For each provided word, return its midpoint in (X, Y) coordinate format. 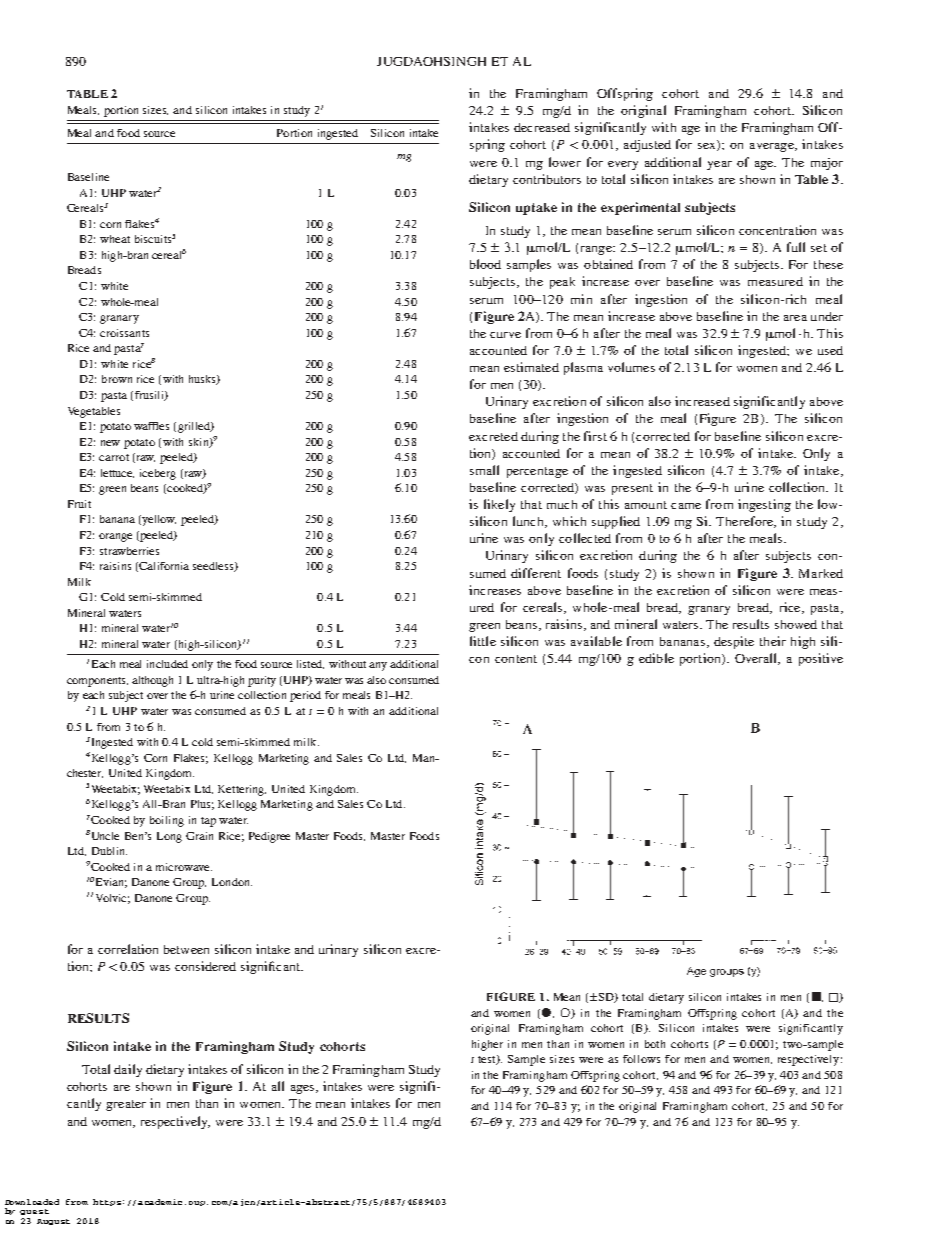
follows (641, 1059)
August (53, 1222)
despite (734, 642)
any (378, 666)
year (719, 165)
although (152, 681)
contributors (547, 179)
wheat (115, 239)
